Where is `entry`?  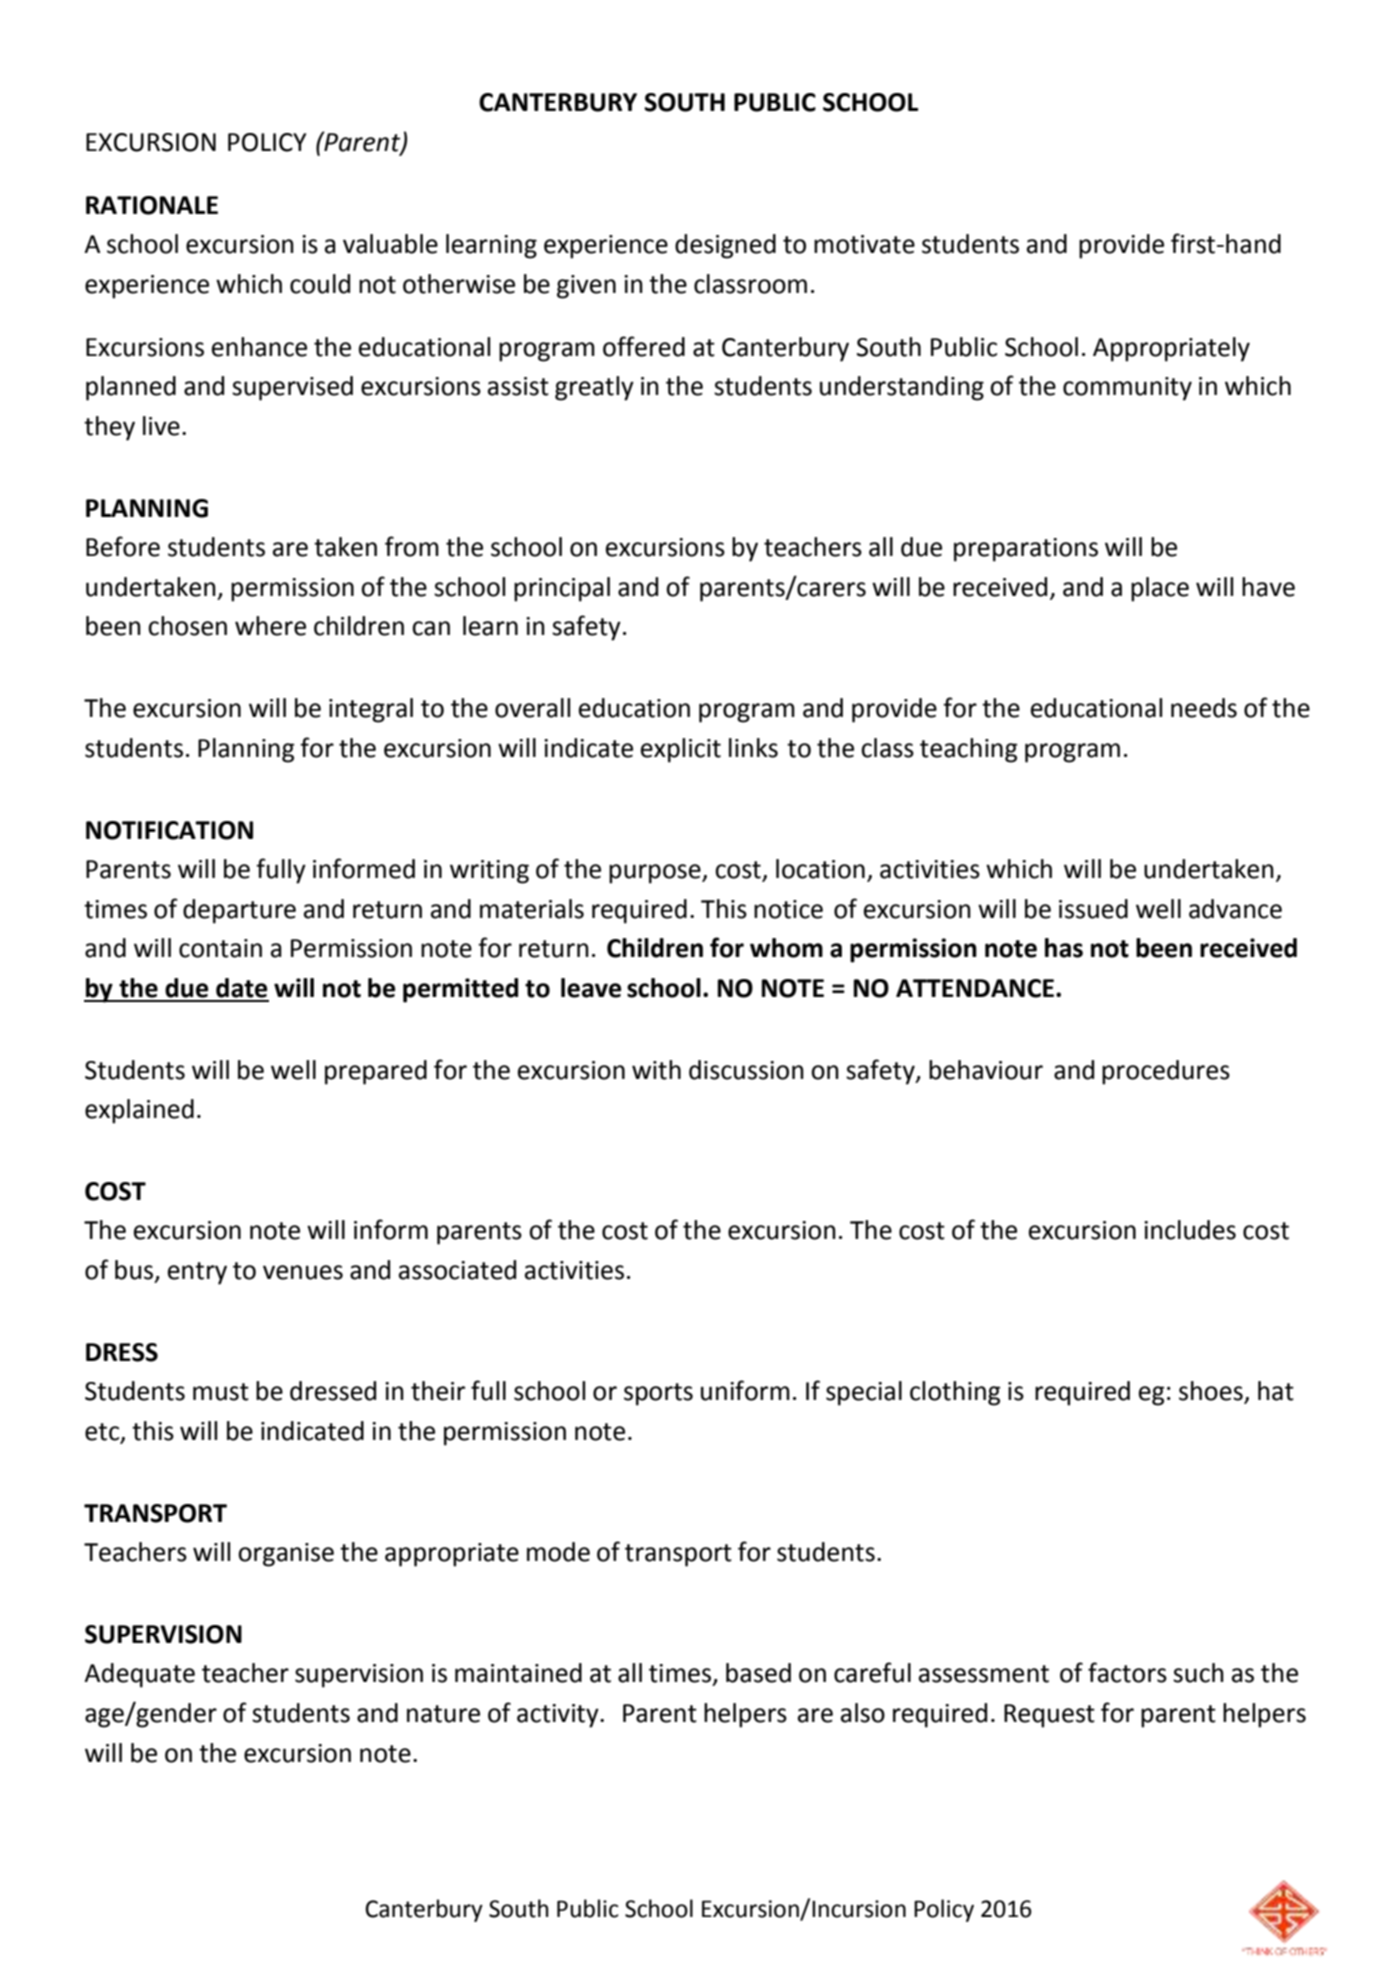 entry is located at coordinates (197, 1273).
